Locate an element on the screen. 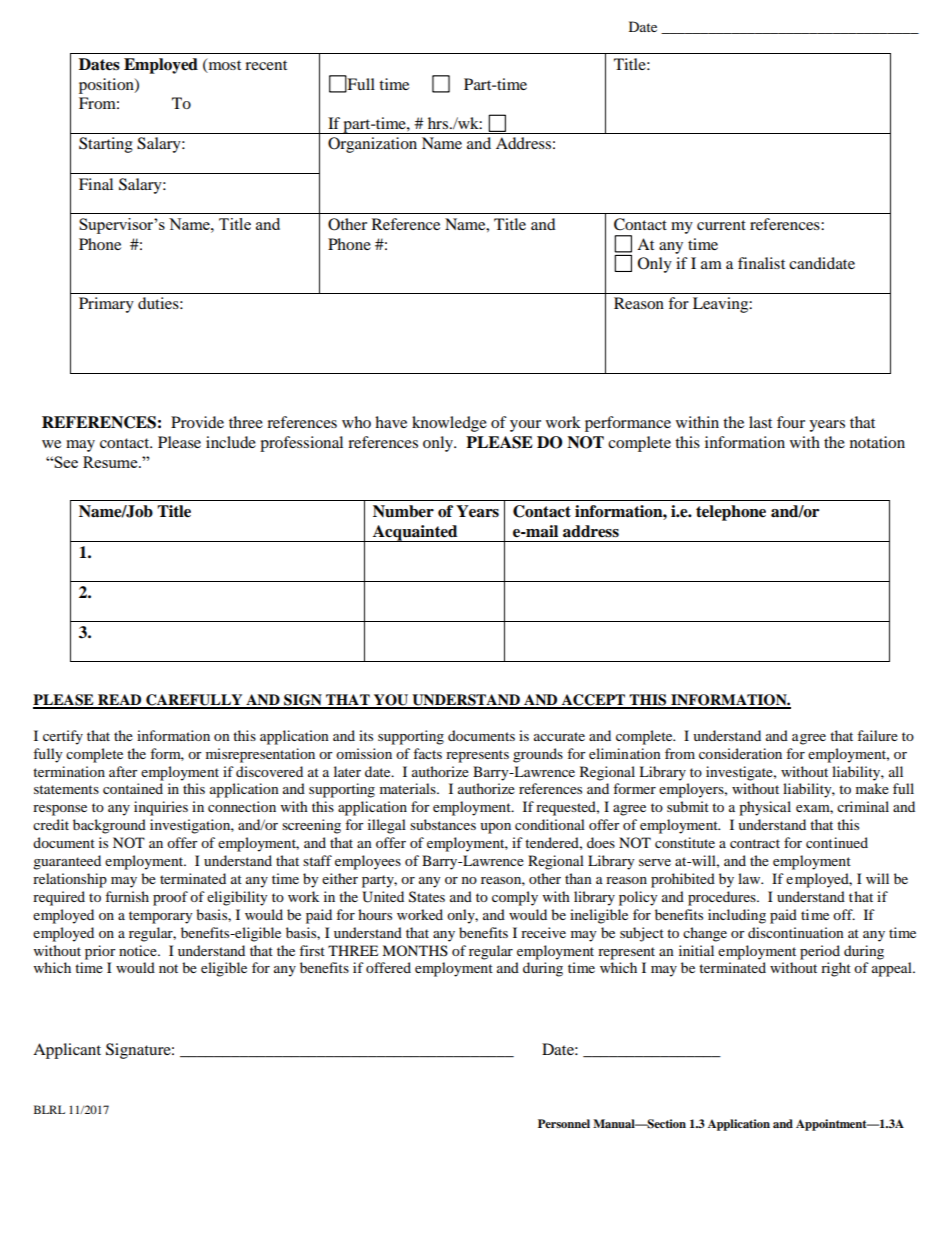 This screenshot has height=1233, width=952. current is located at coordinates (721, 225).
